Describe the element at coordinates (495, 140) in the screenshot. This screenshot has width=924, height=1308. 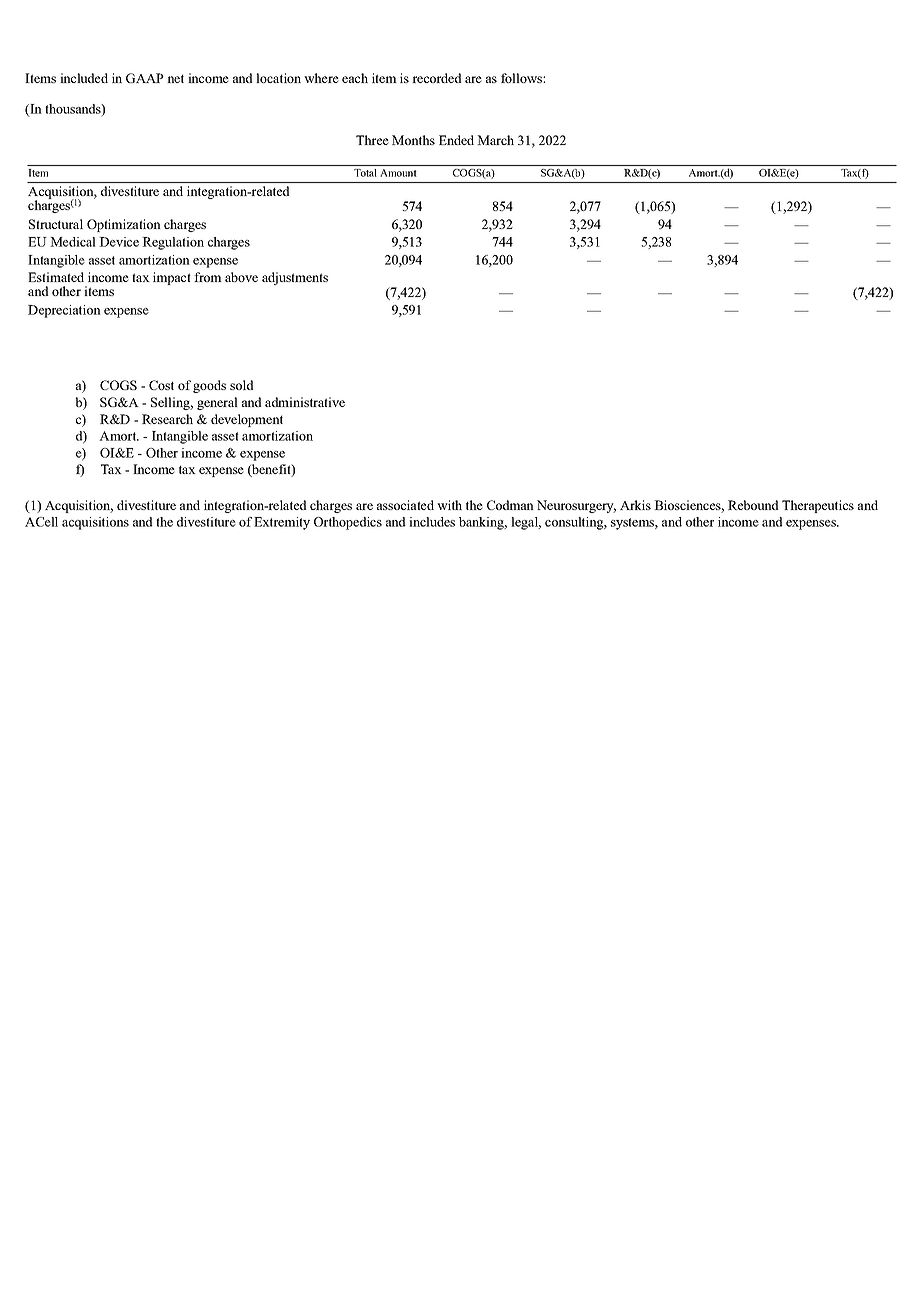
I see `March` at that location.
